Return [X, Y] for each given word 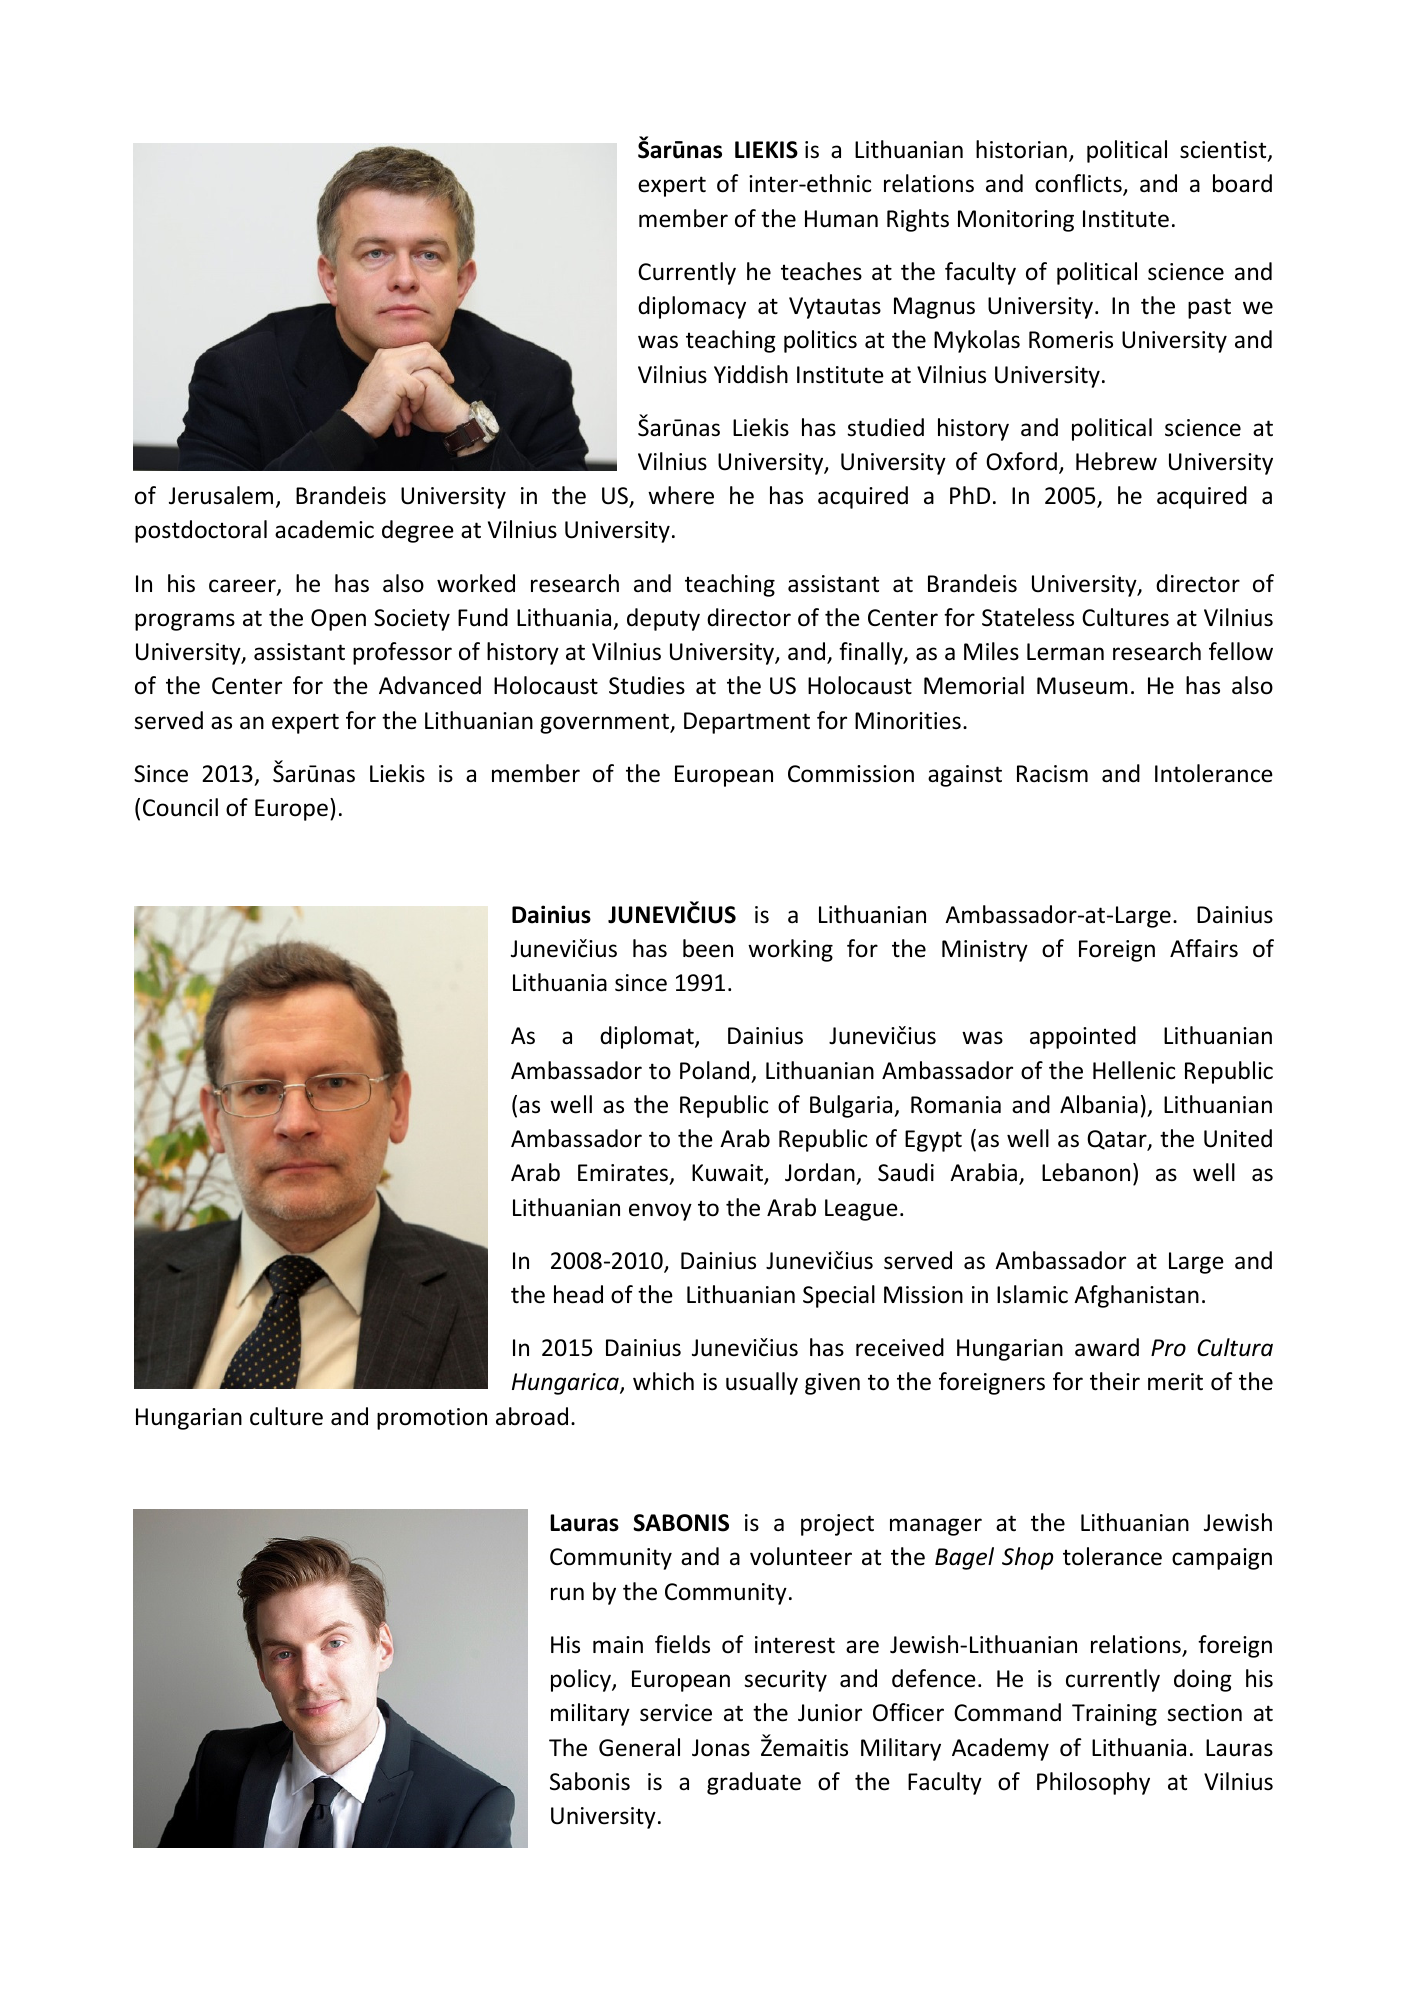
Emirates [624, 1174]
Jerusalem [221, 495]
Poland [714, 1070]
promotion [432, 1419]
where [681, 495]
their [1115, 1381]
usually [762, 1383]
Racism [1052, 774]
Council [180, 807]
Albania [1099, 1104]
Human [841, 219]
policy [582, 1680]
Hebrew [1116, 461]
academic [324, 529]
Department [747, 723]
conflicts [1079, 184]
